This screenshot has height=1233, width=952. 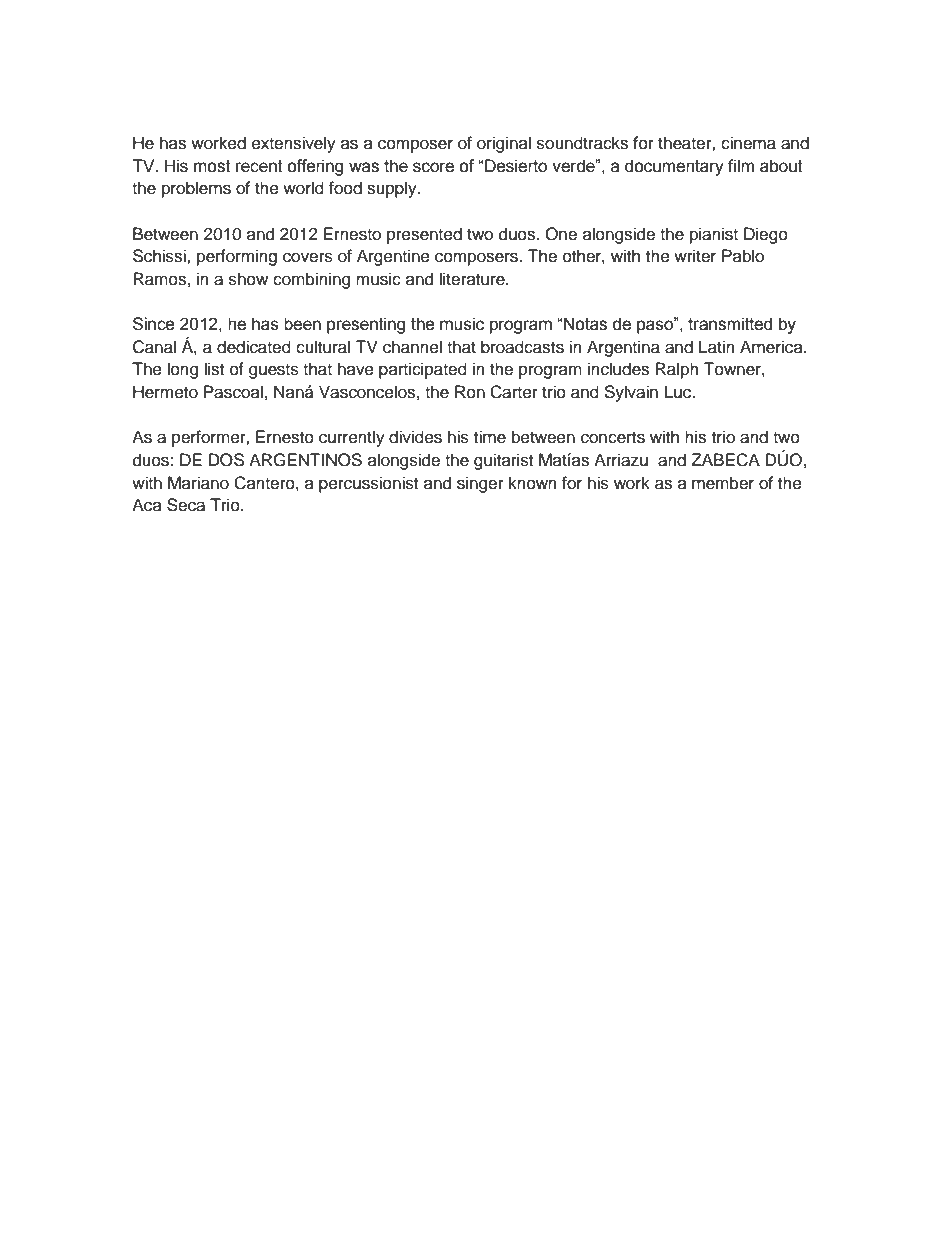 I want to click on most, so click(x=212, y=166).
